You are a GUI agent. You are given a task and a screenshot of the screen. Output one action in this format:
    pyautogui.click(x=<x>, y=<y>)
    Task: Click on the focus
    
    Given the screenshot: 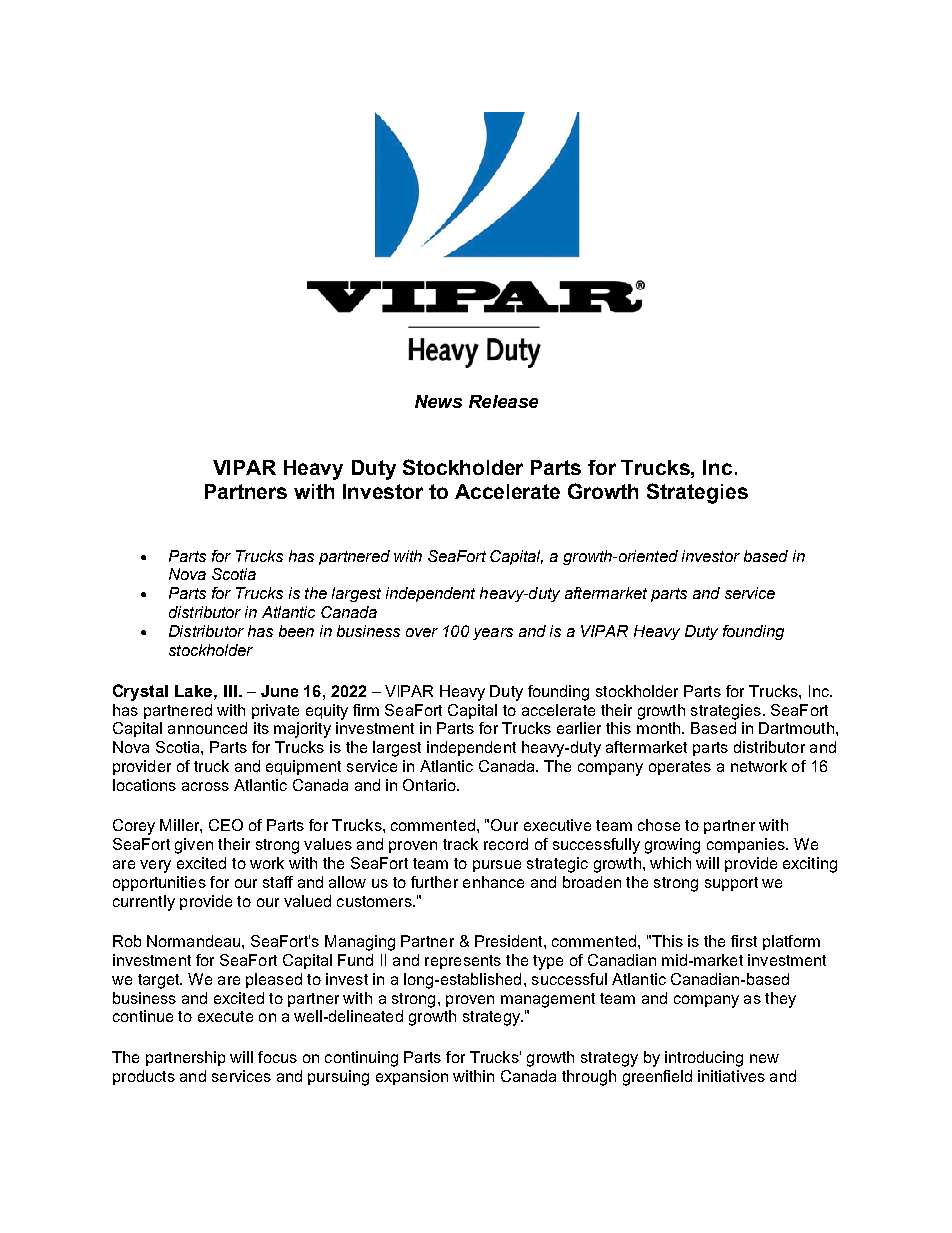 What is the action you would take?
    pyautogui.click(x=277, y=1057)
